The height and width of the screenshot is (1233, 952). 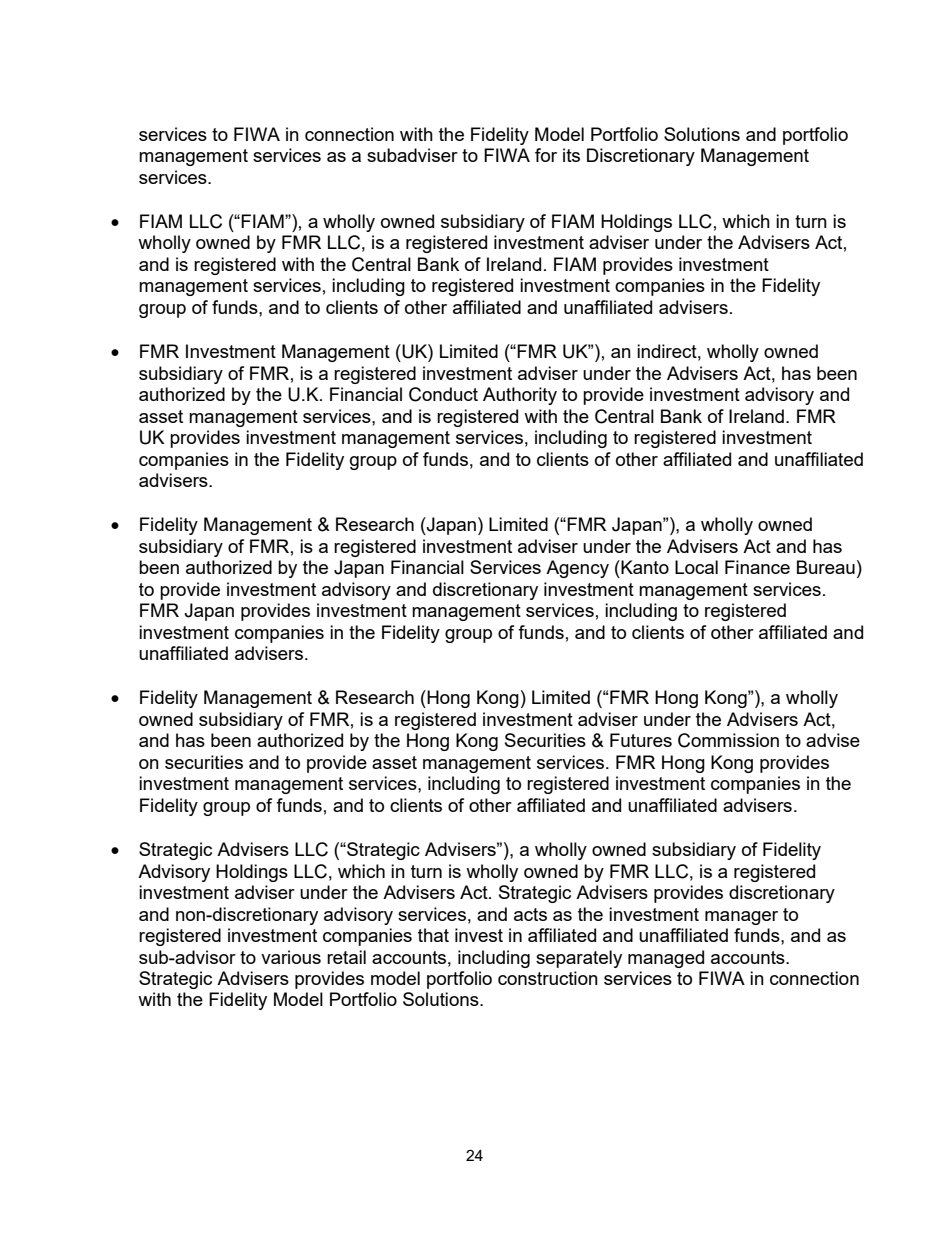 I want to click on Agency, so click(x=577, y=569).
